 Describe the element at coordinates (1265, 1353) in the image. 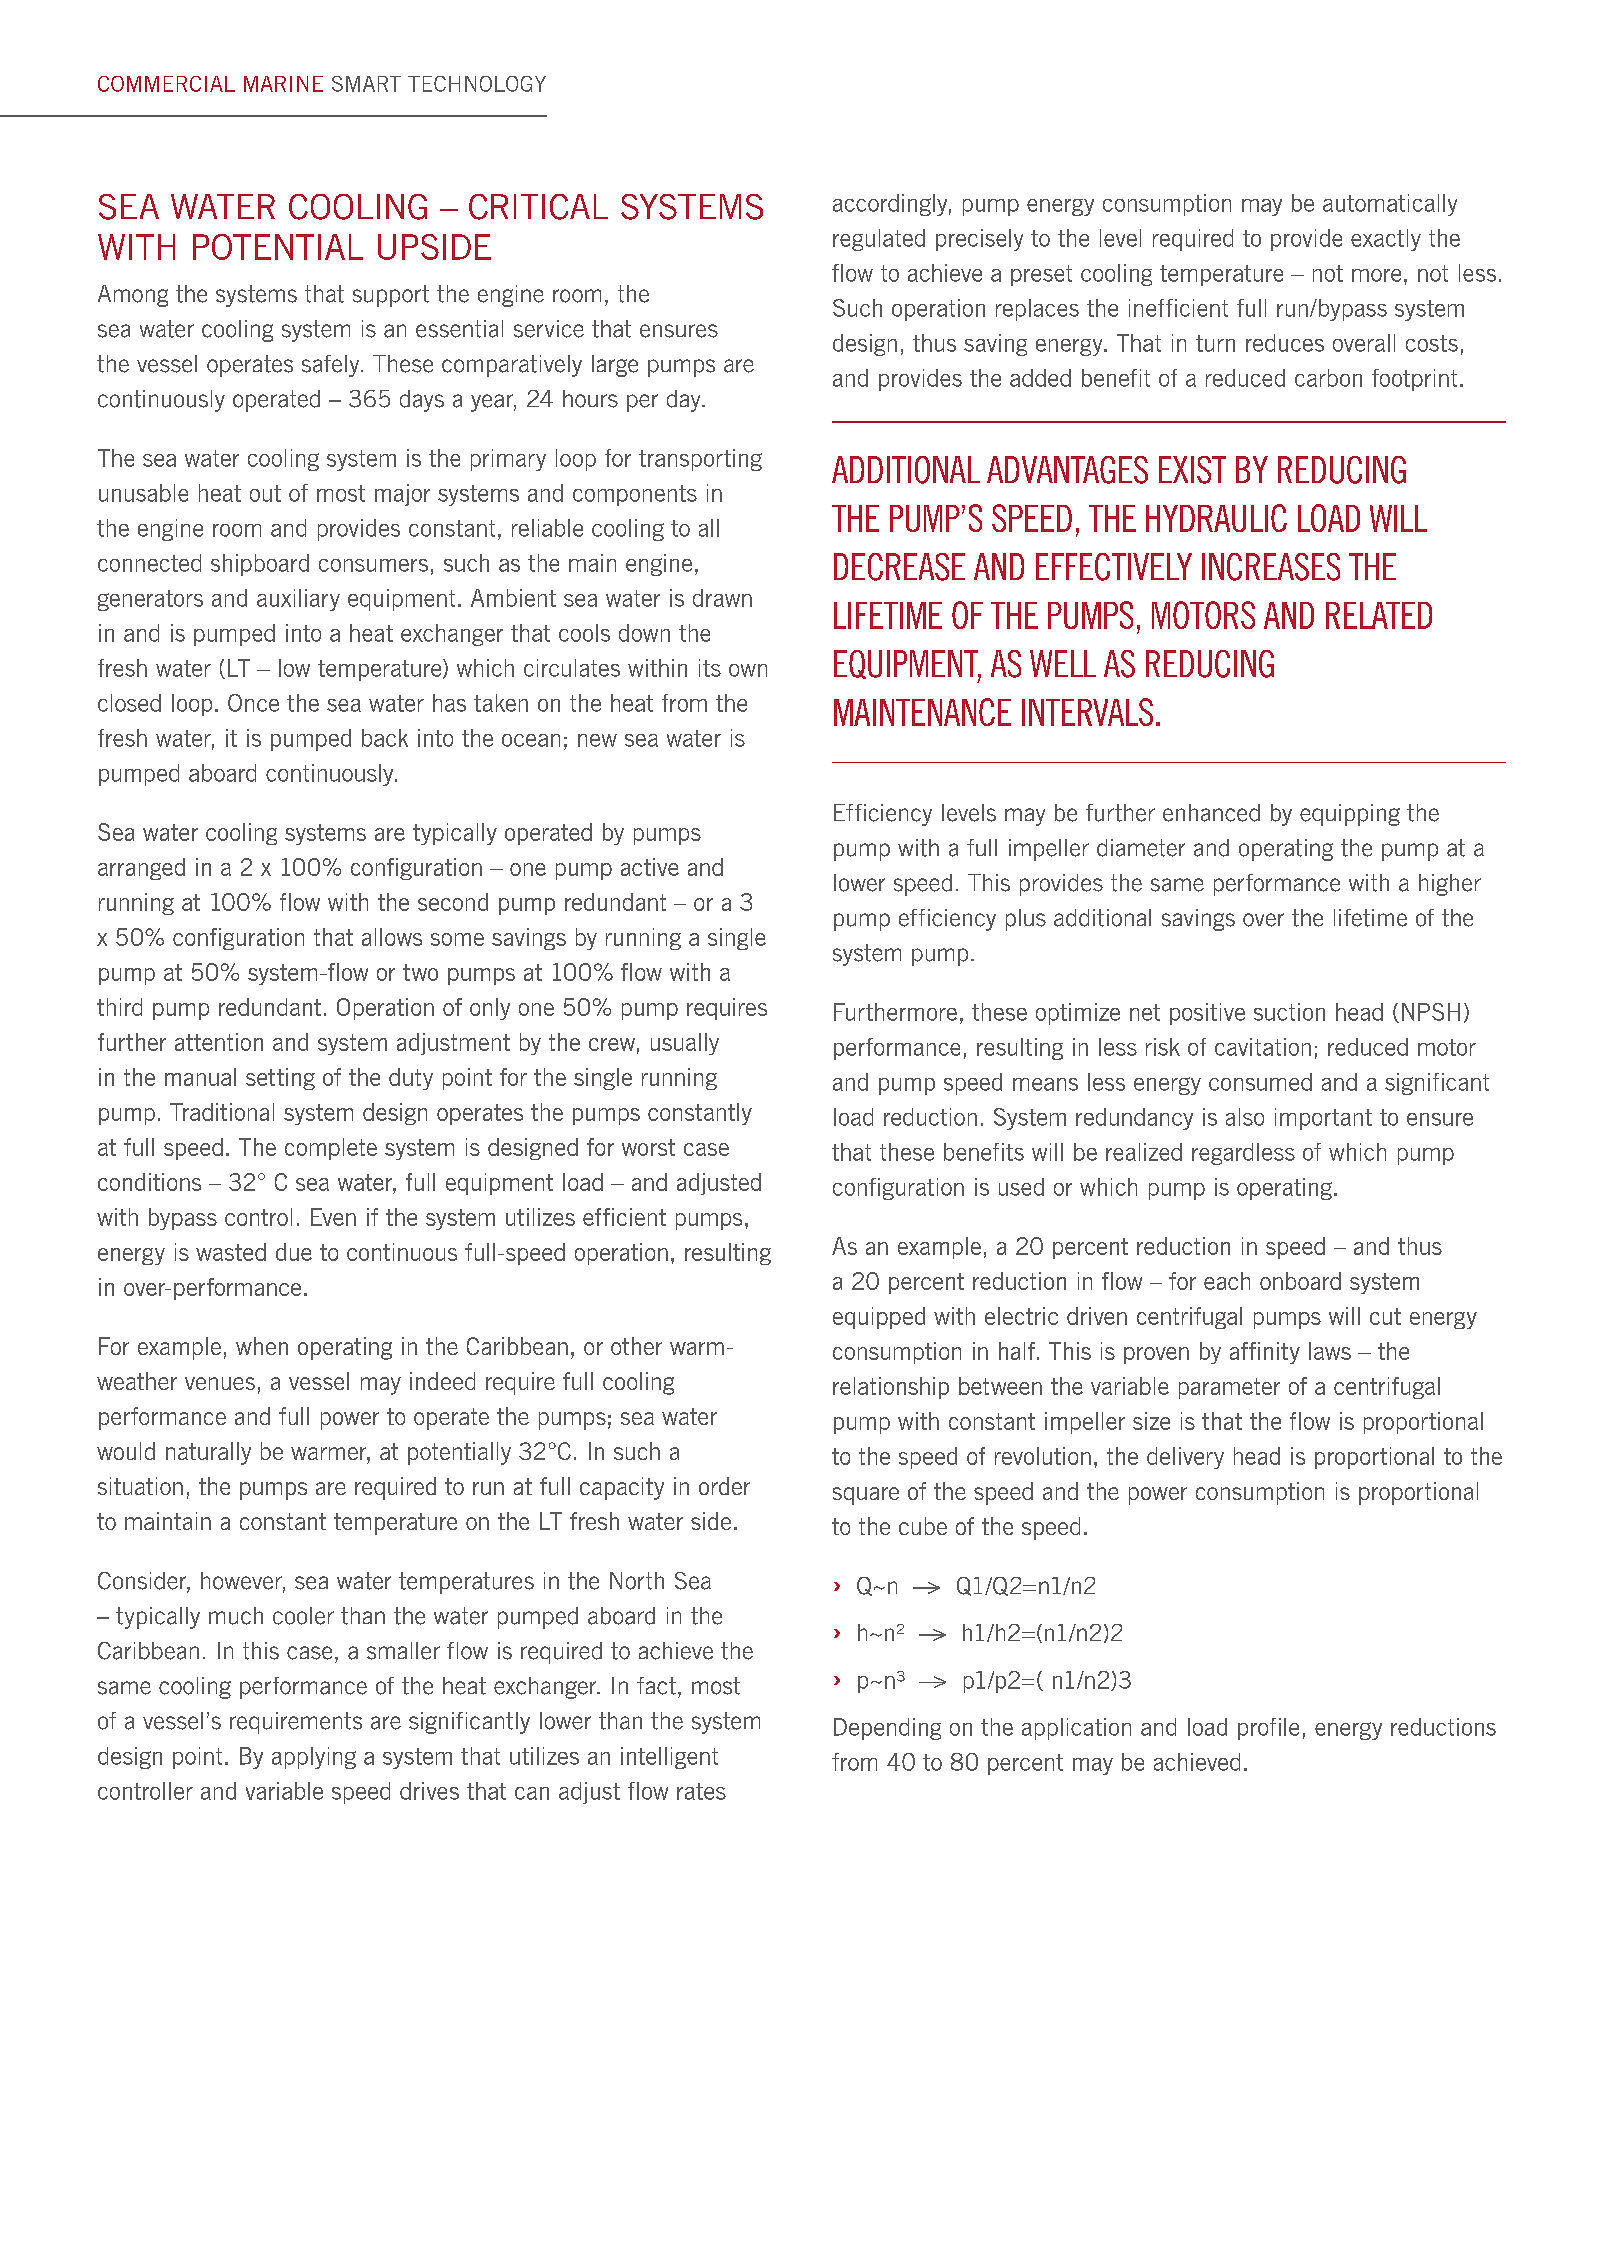

I see `affinity` at that location.
